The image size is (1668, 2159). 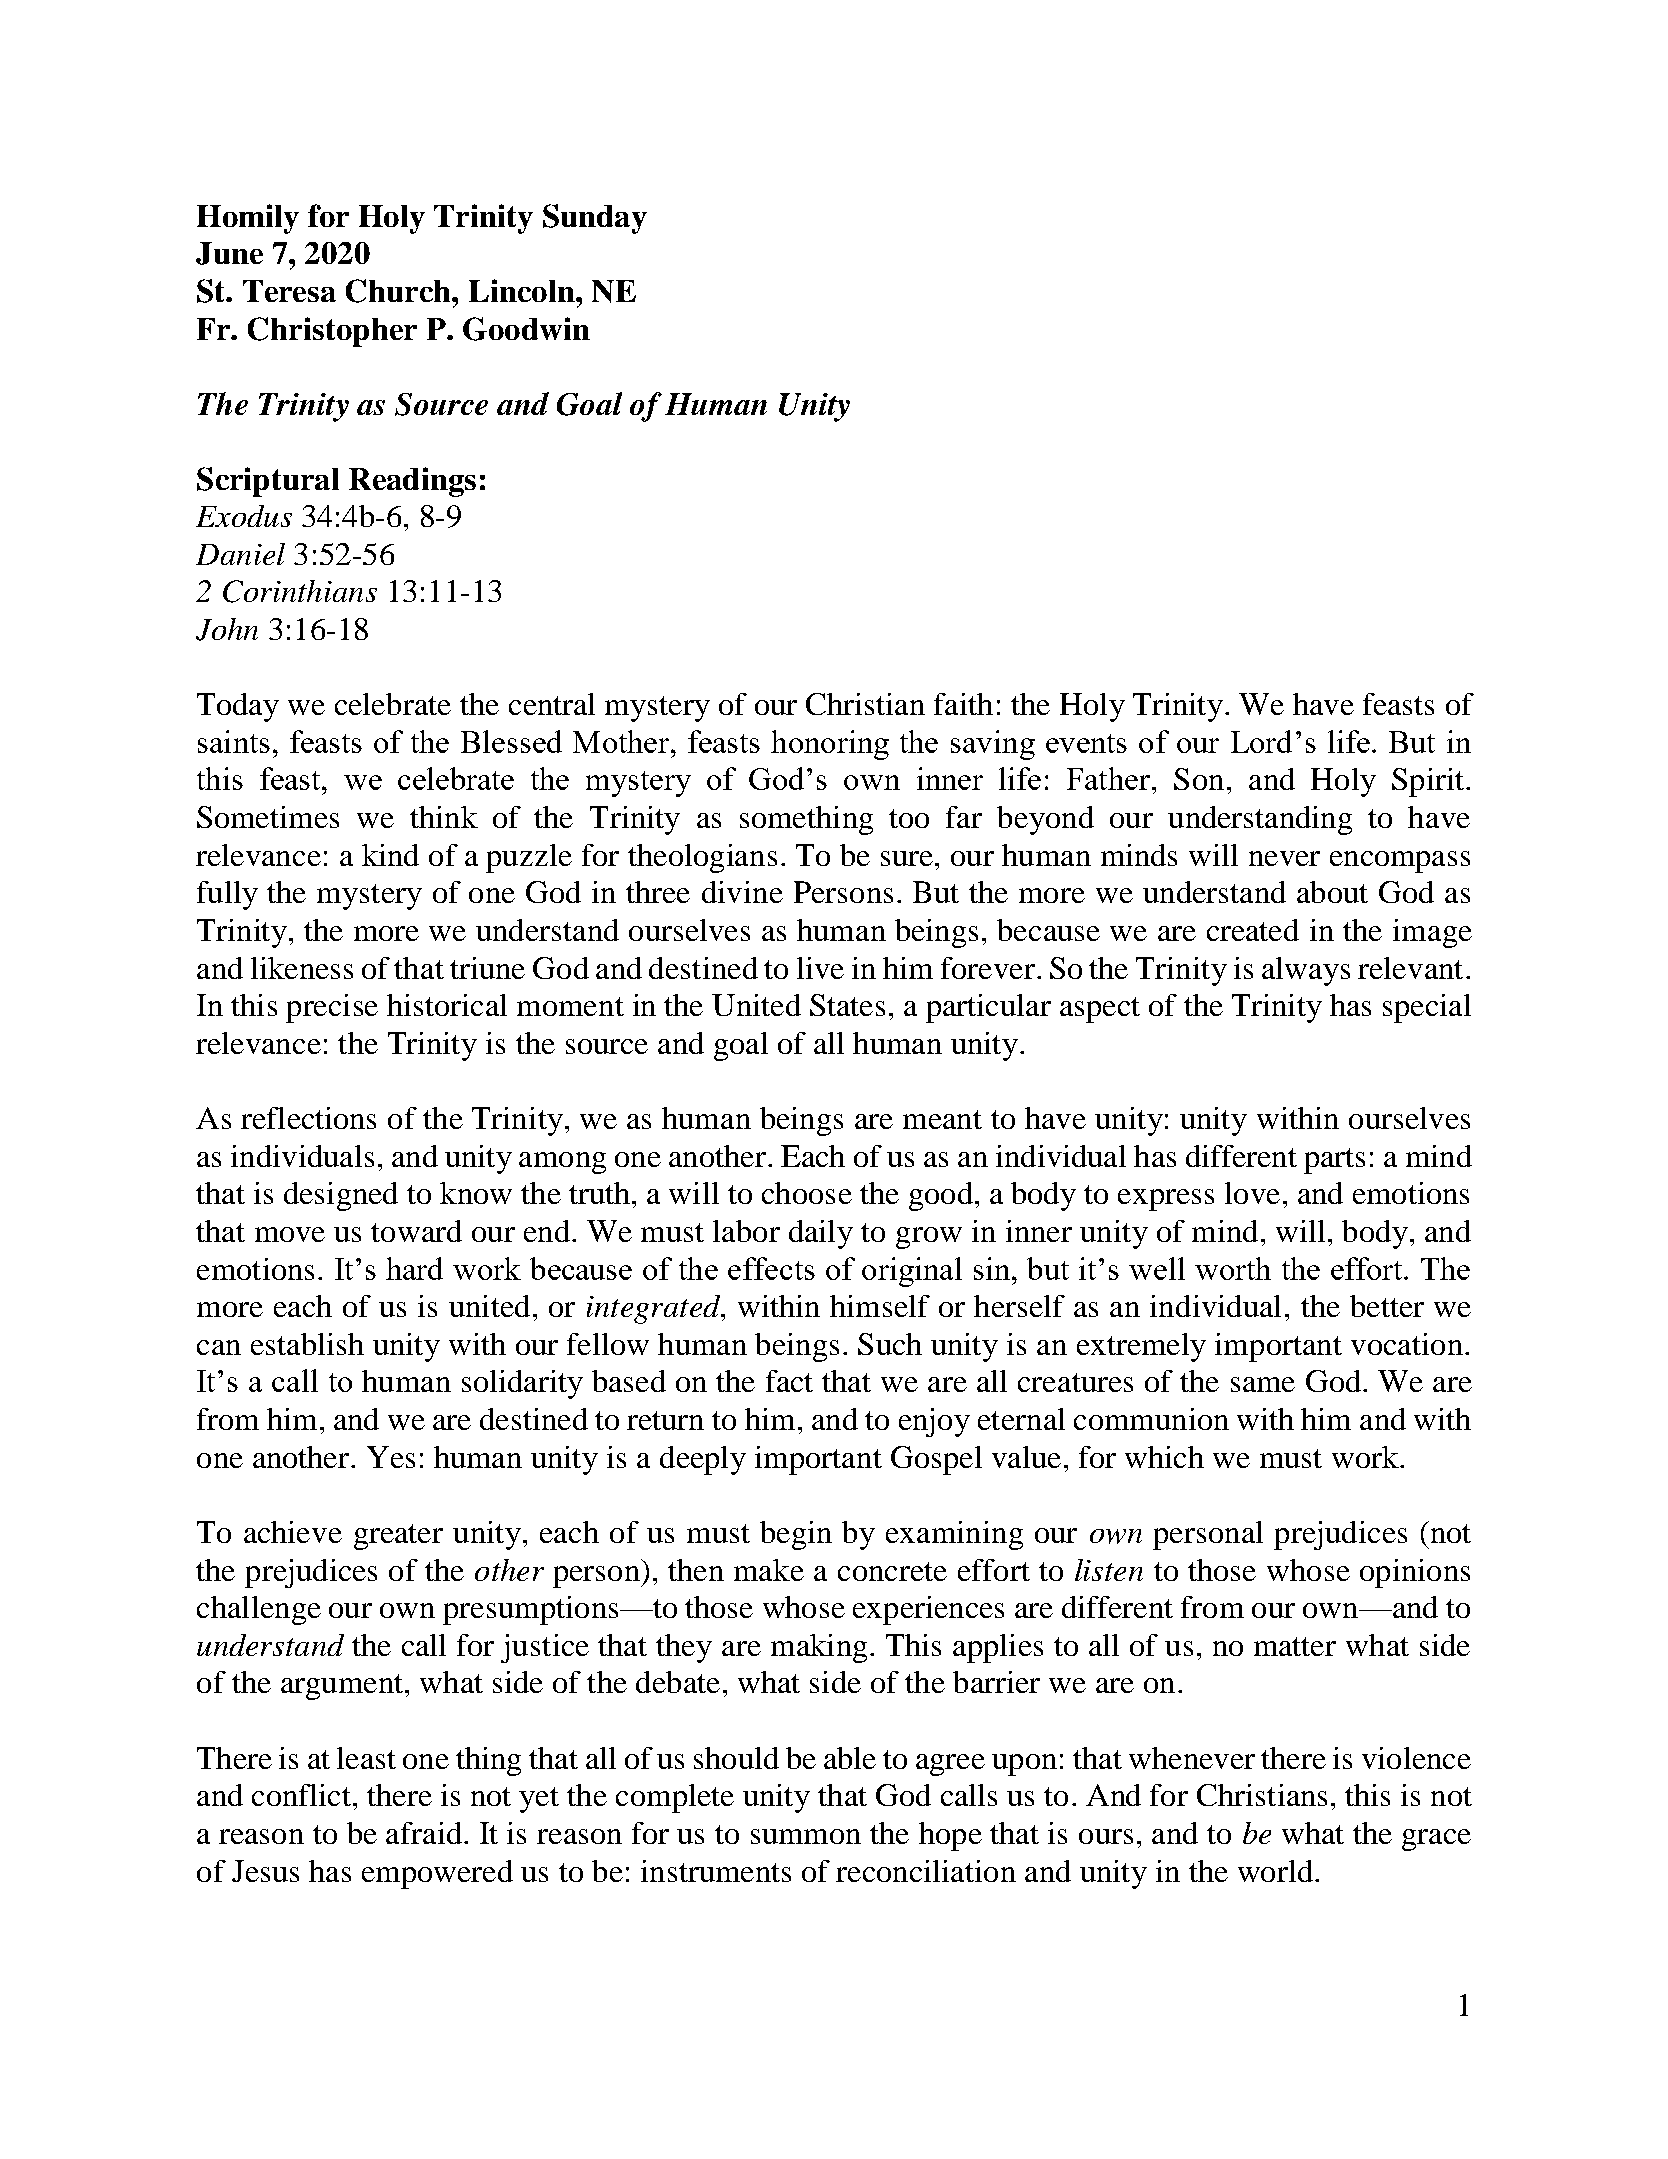 What do you see at coordinates (789, 1381) in the screenshot?
I see `fact` at bounding box center [789, 1381].
